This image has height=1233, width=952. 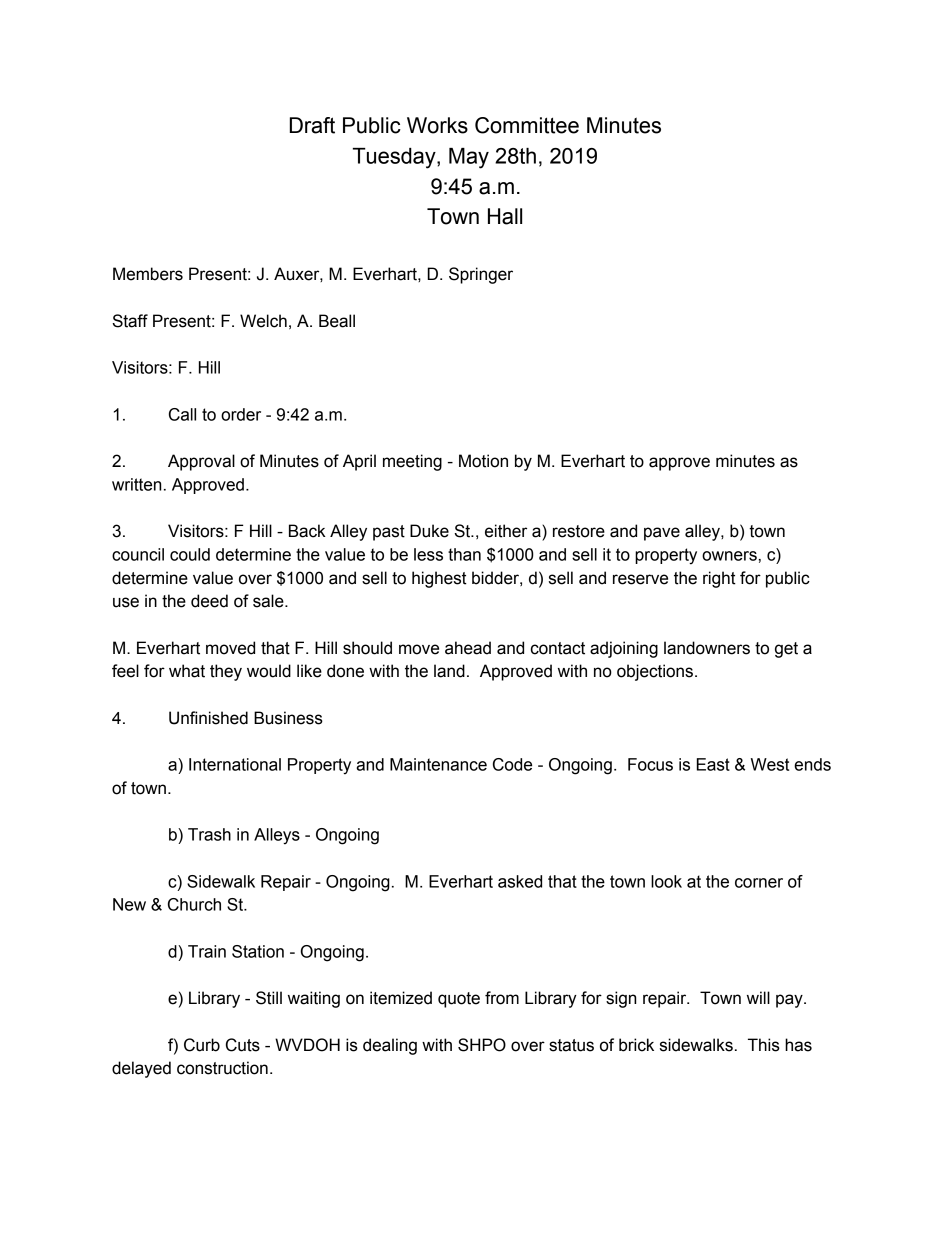 I want to click on deed, so click(x=209, y=601).
